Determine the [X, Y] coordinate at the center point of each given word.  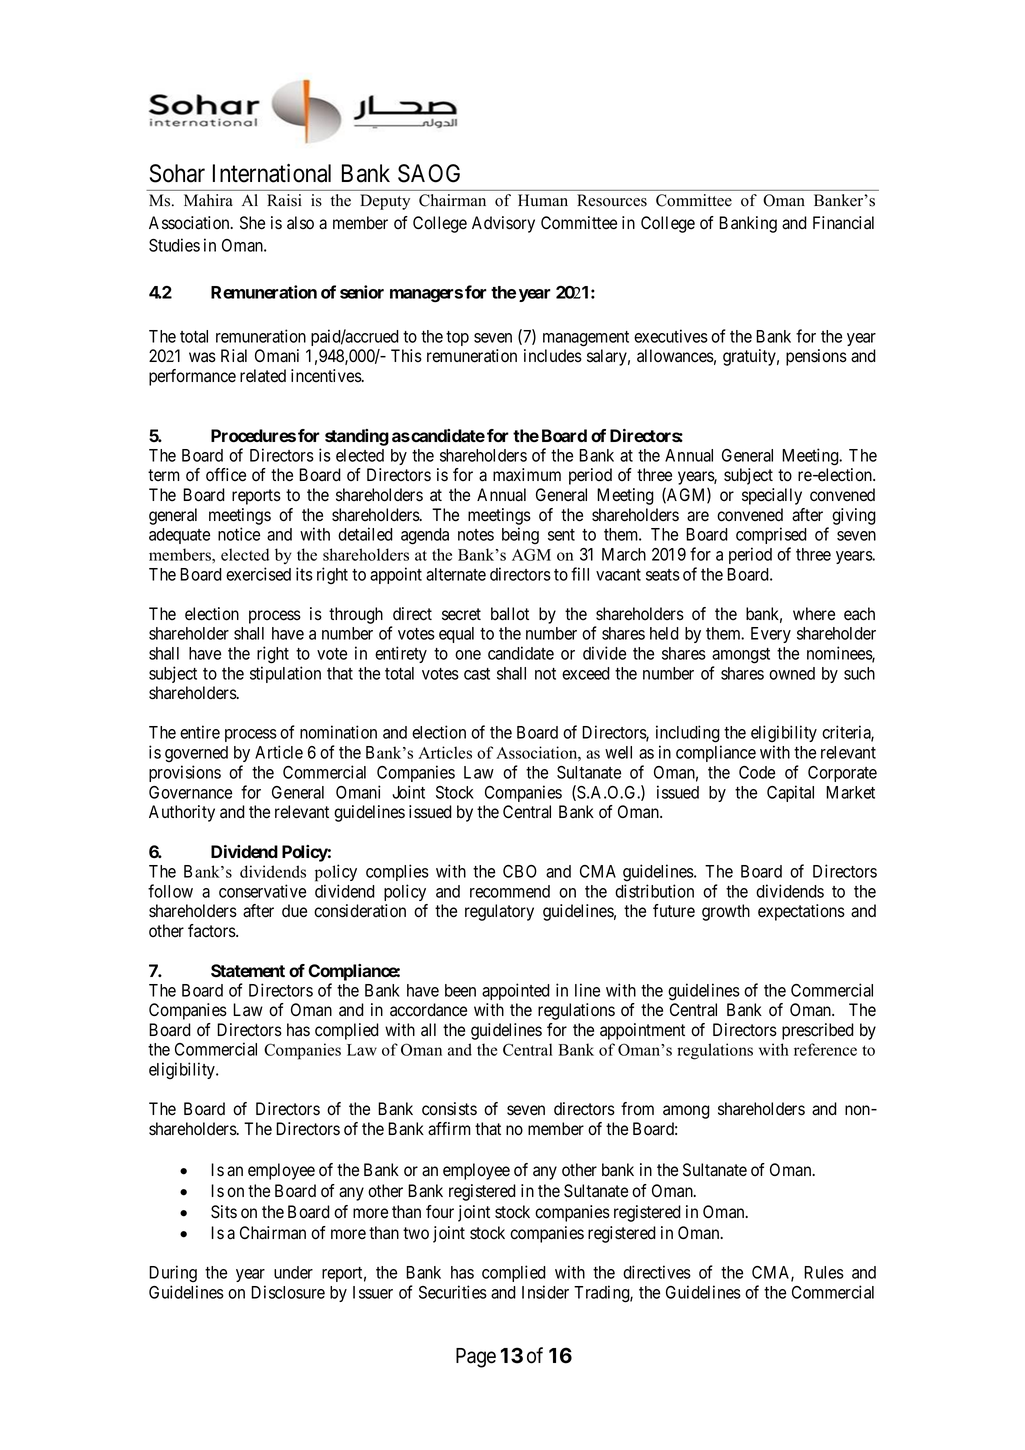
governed [196, 754]
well [618, 752]
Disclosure [288, 1292]
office [226, 475]
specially [772, 496]
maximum [527, 474]
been [460, 990]
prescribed [818, 1031]
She [252, 223]
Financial [843, 223]
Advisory [503, 224]
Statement [248, 971]
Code [757, 772]
